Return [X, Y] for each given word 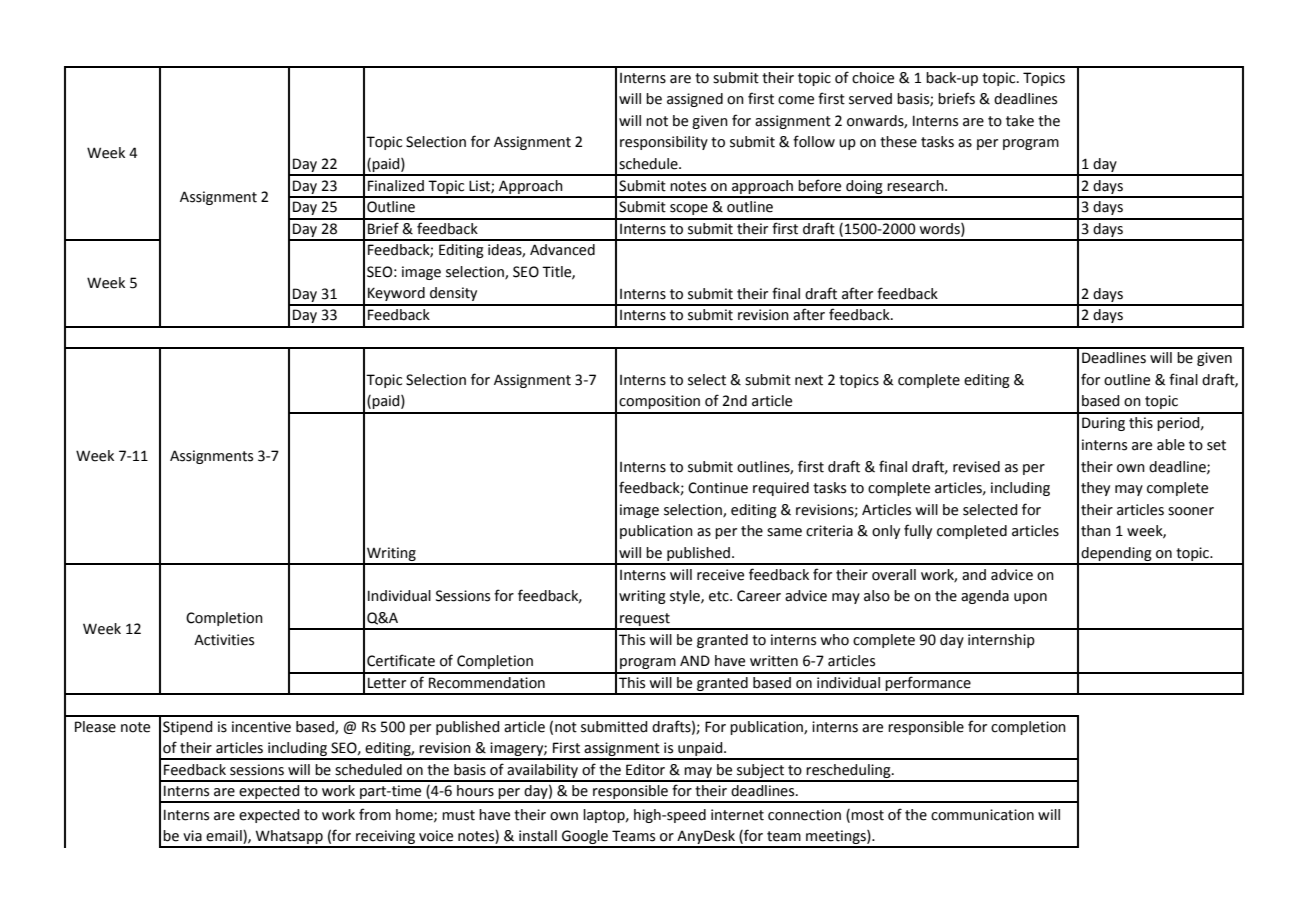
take [1020, 121]
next [809, 380]
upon [1030, 598]
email [225, 837]
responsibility [664, 143]
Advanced [562, 250]
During [1103, 424]
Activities [224, 640]
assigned [695, 100]
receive [720, 575]
